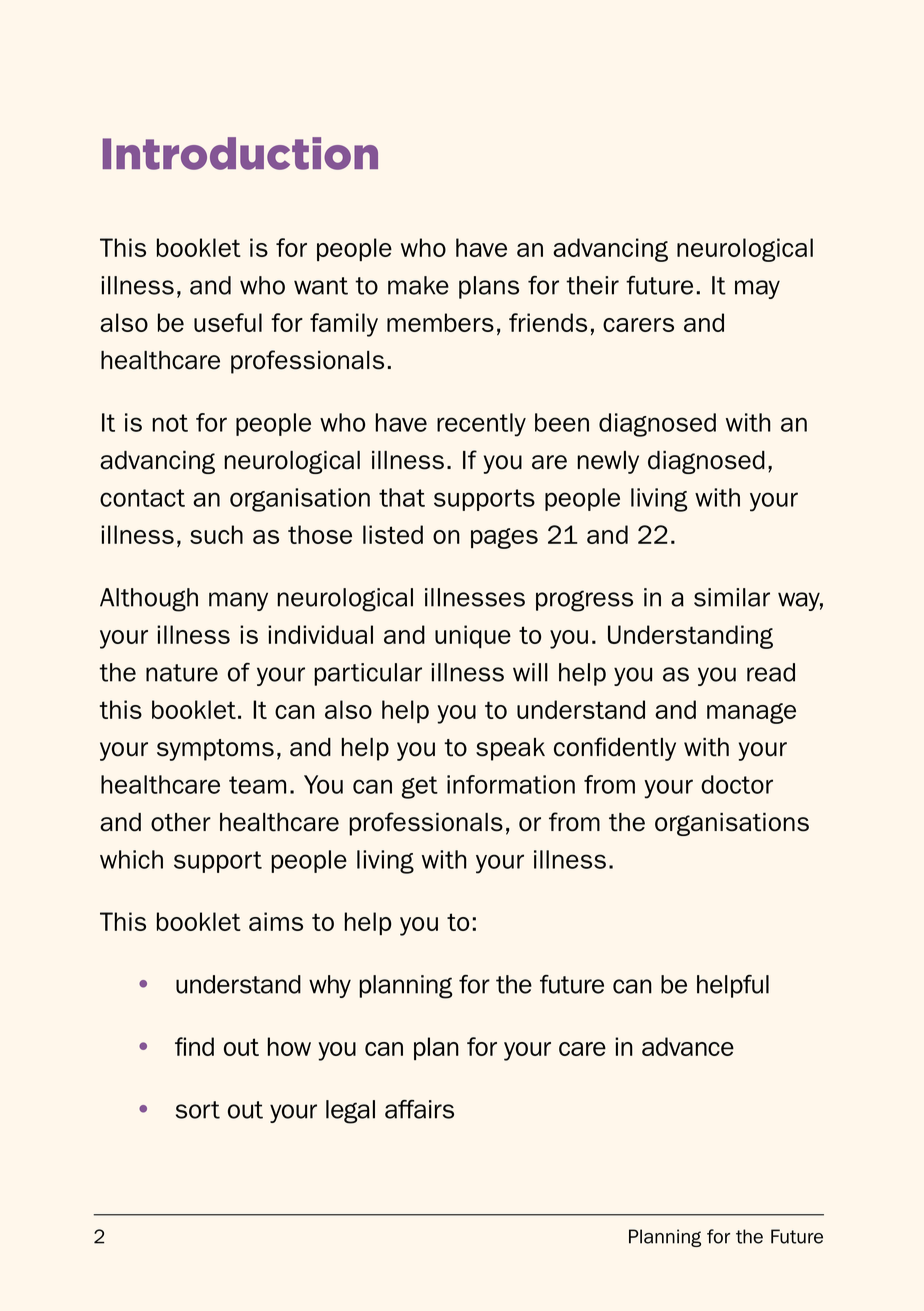  I want to click on doctor, so click(737, 784).
